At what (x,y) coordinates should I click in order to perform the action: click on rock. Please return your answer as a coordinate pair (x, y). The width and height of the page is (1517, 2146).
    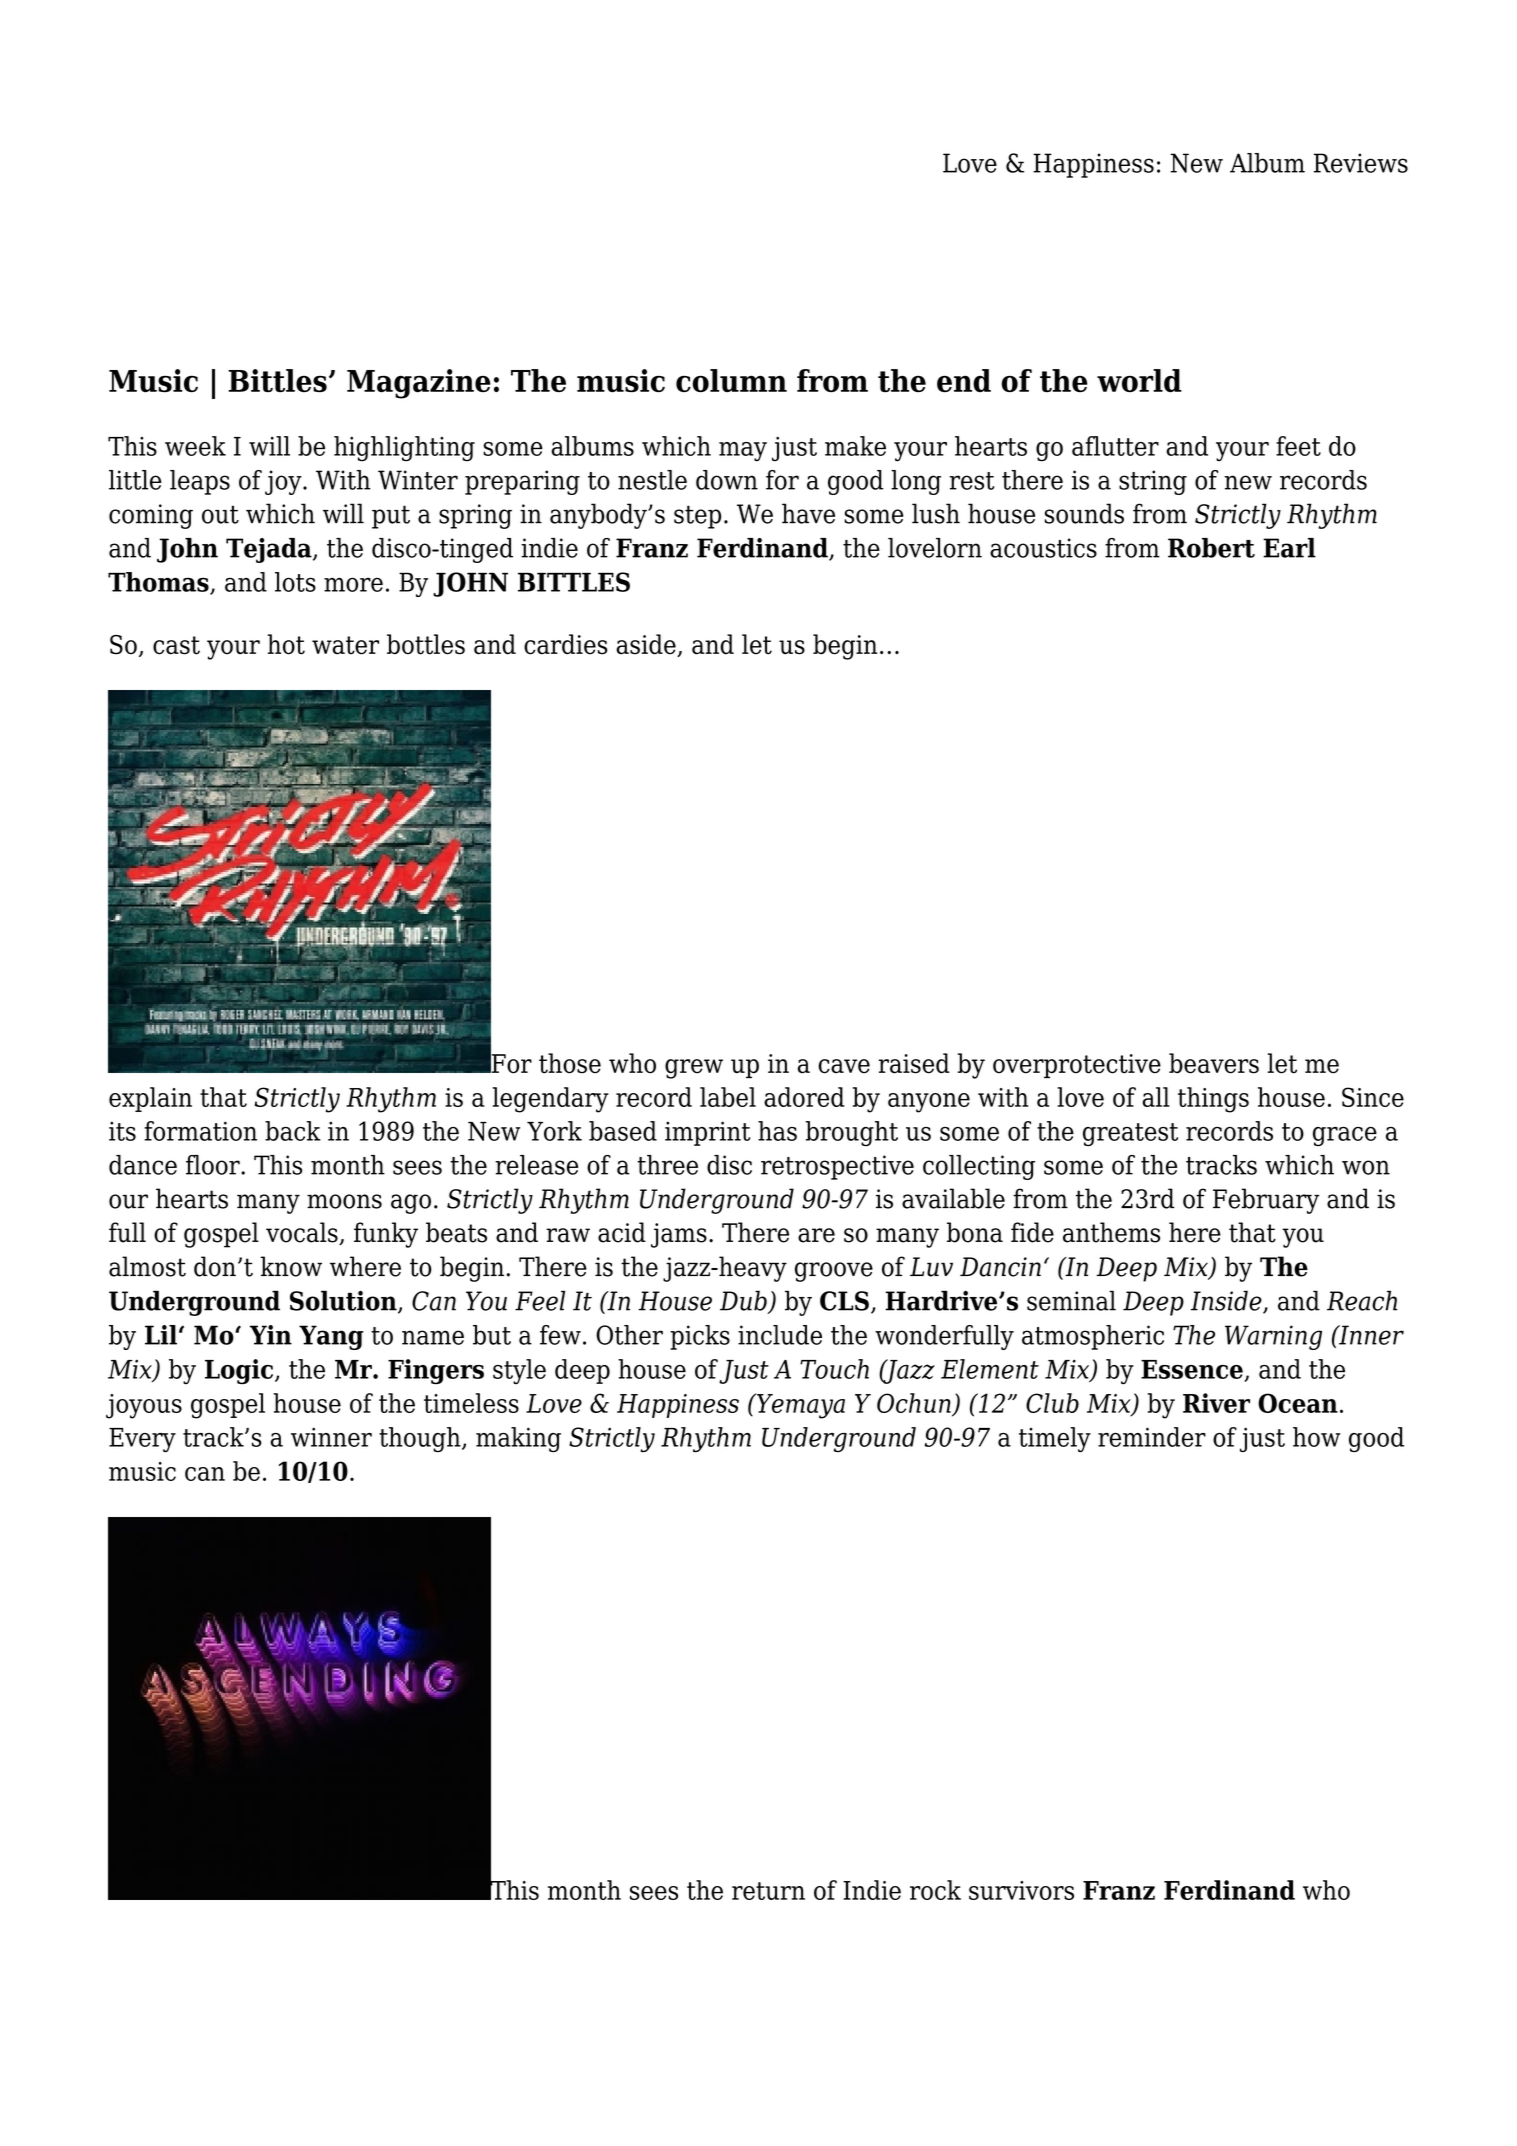
    Looking at the image, I should click on (935, 1890).
